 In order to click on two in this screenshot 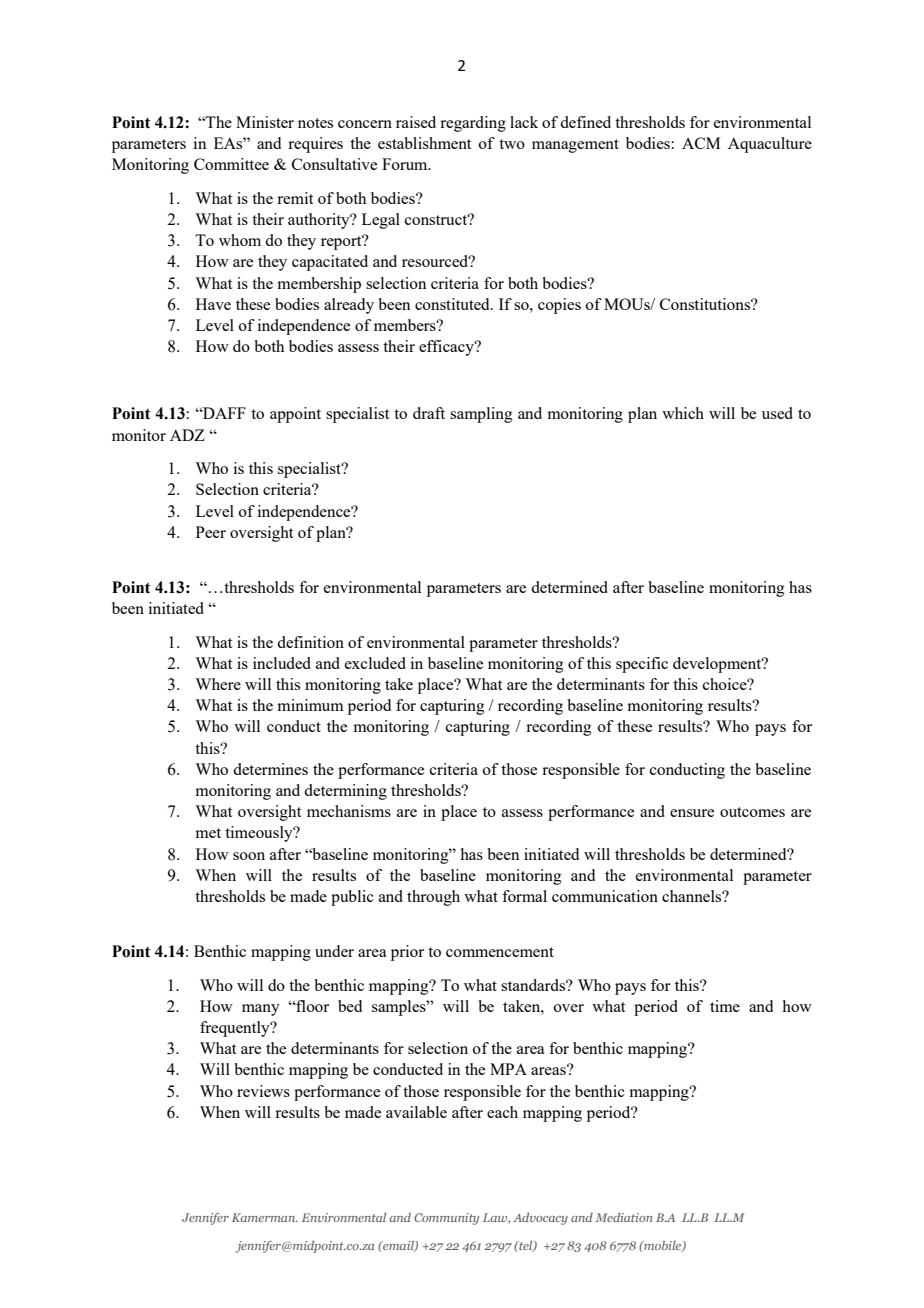, I will do `click(512, 144)`.
